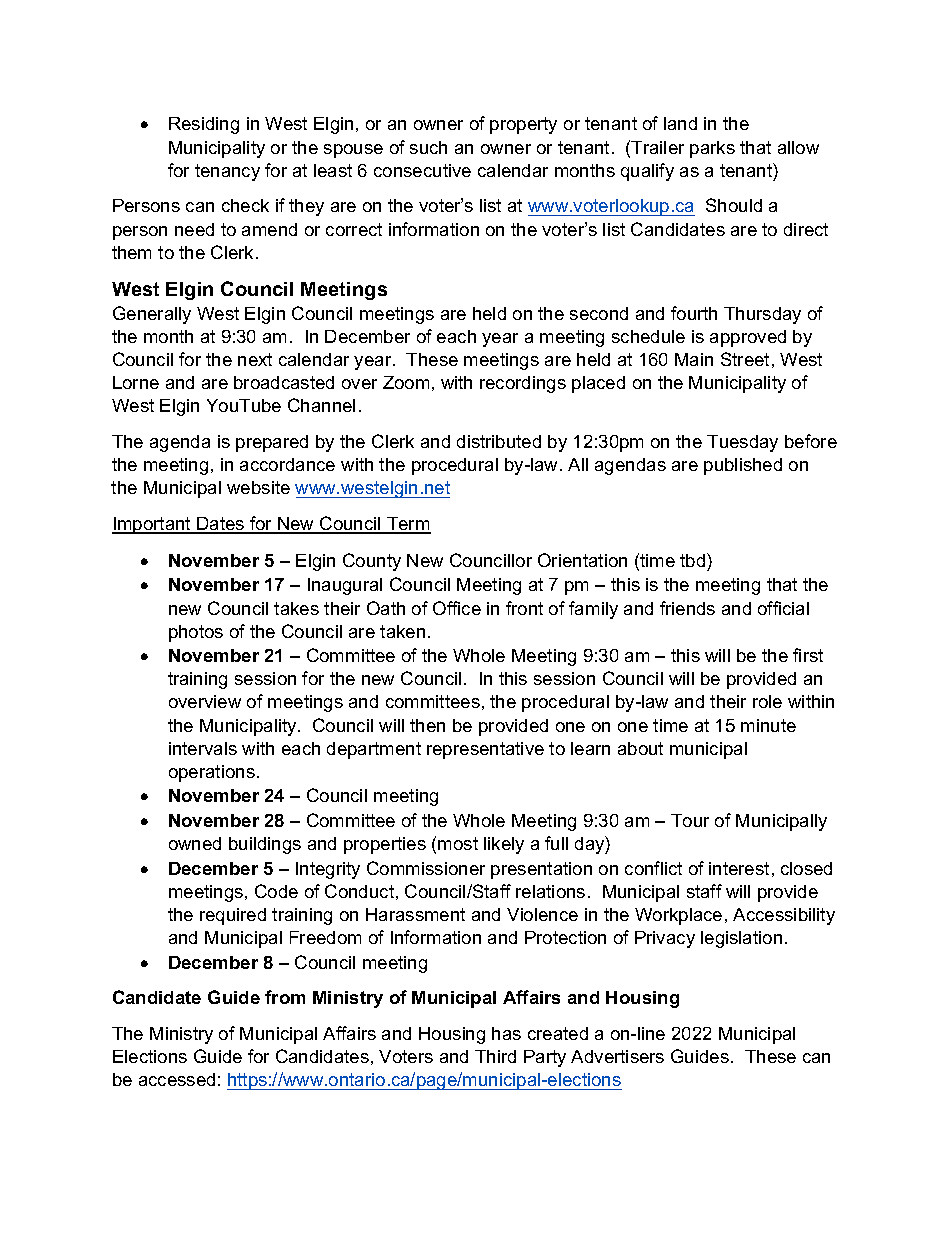 The image size is (952, 1233). I want to click on Third, so click(495, 1056).
